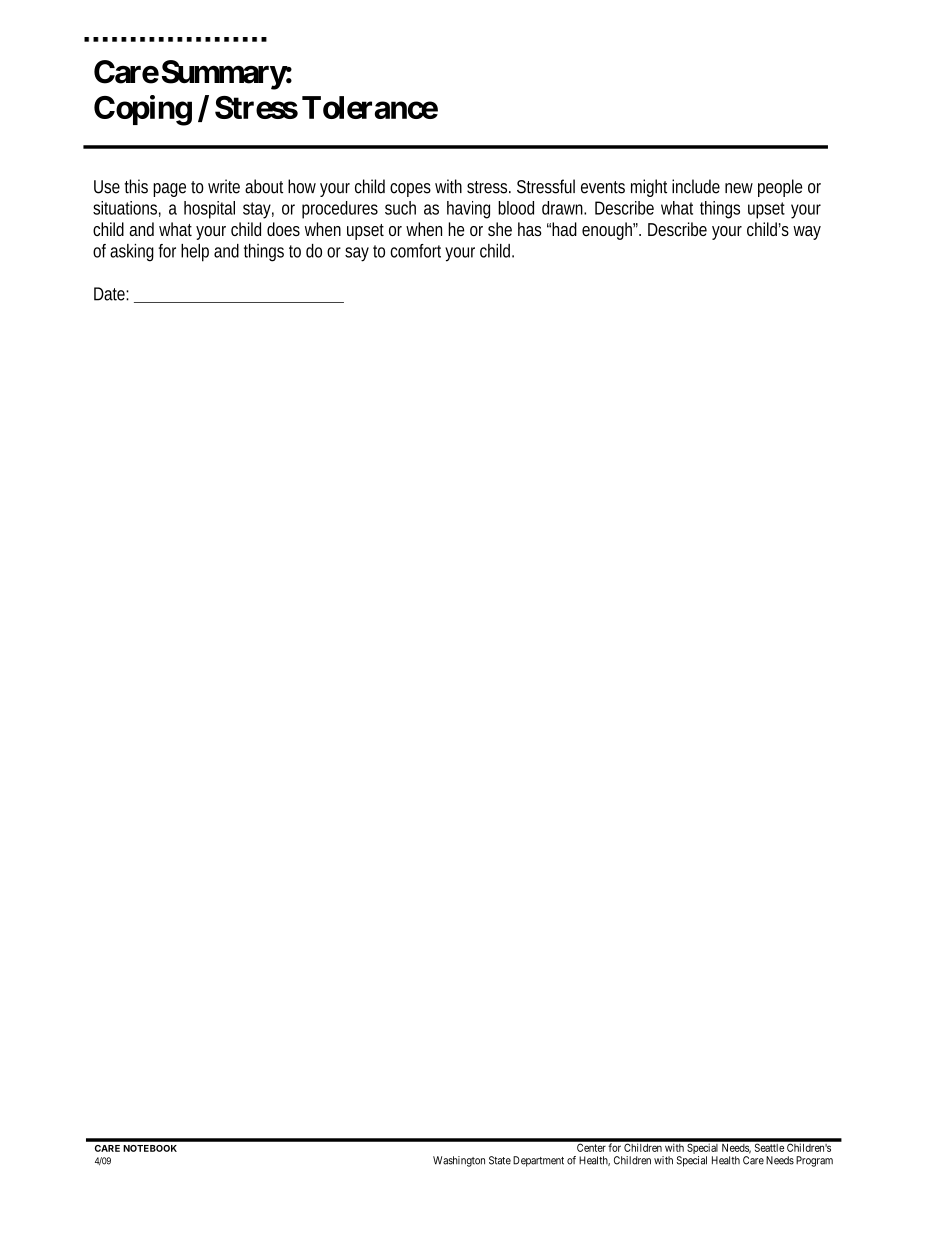  Describe the element at coordinates (530, 229) in the page. I see `has` at that location.
